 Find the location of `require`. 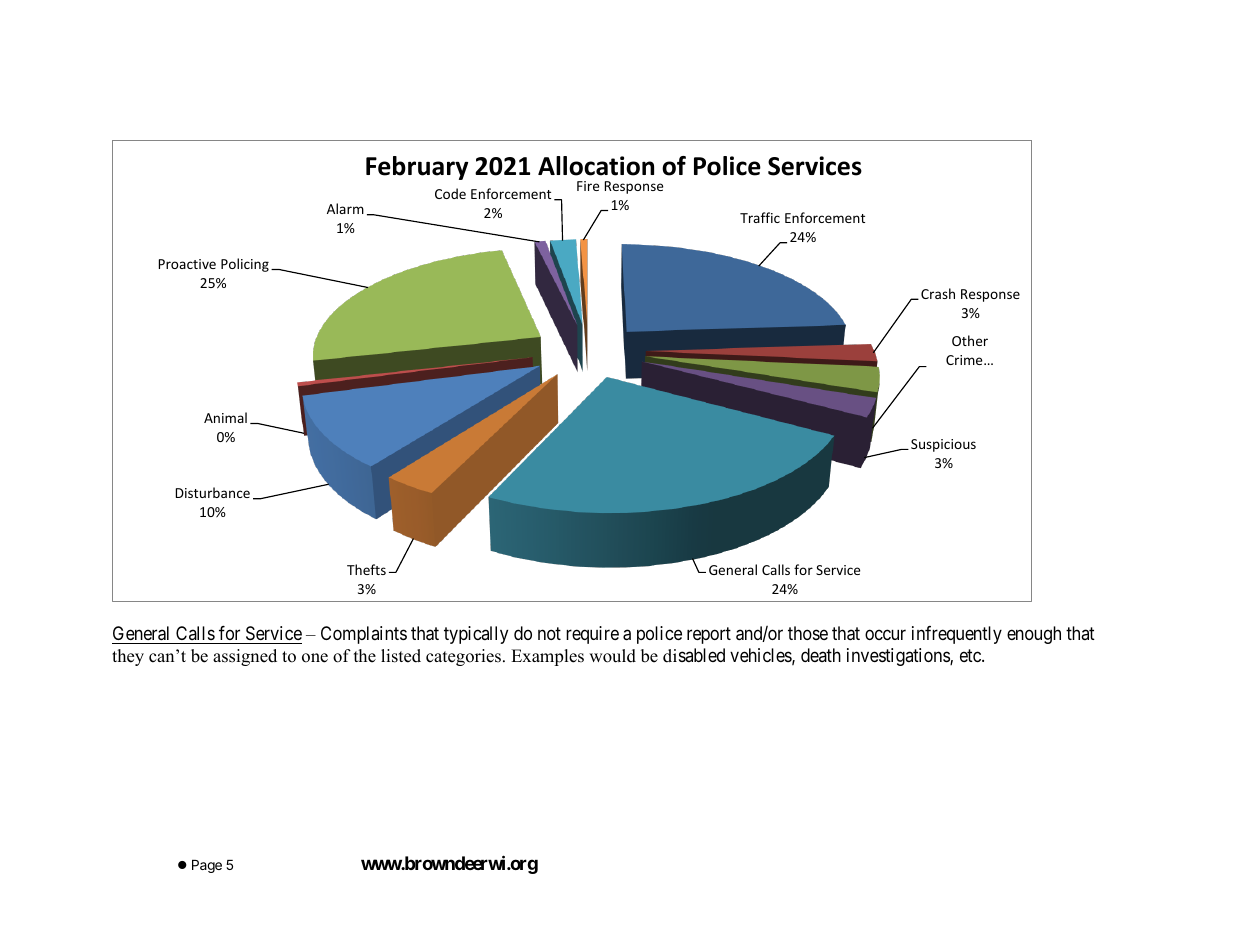

require is located at coordinates (592, 635).
